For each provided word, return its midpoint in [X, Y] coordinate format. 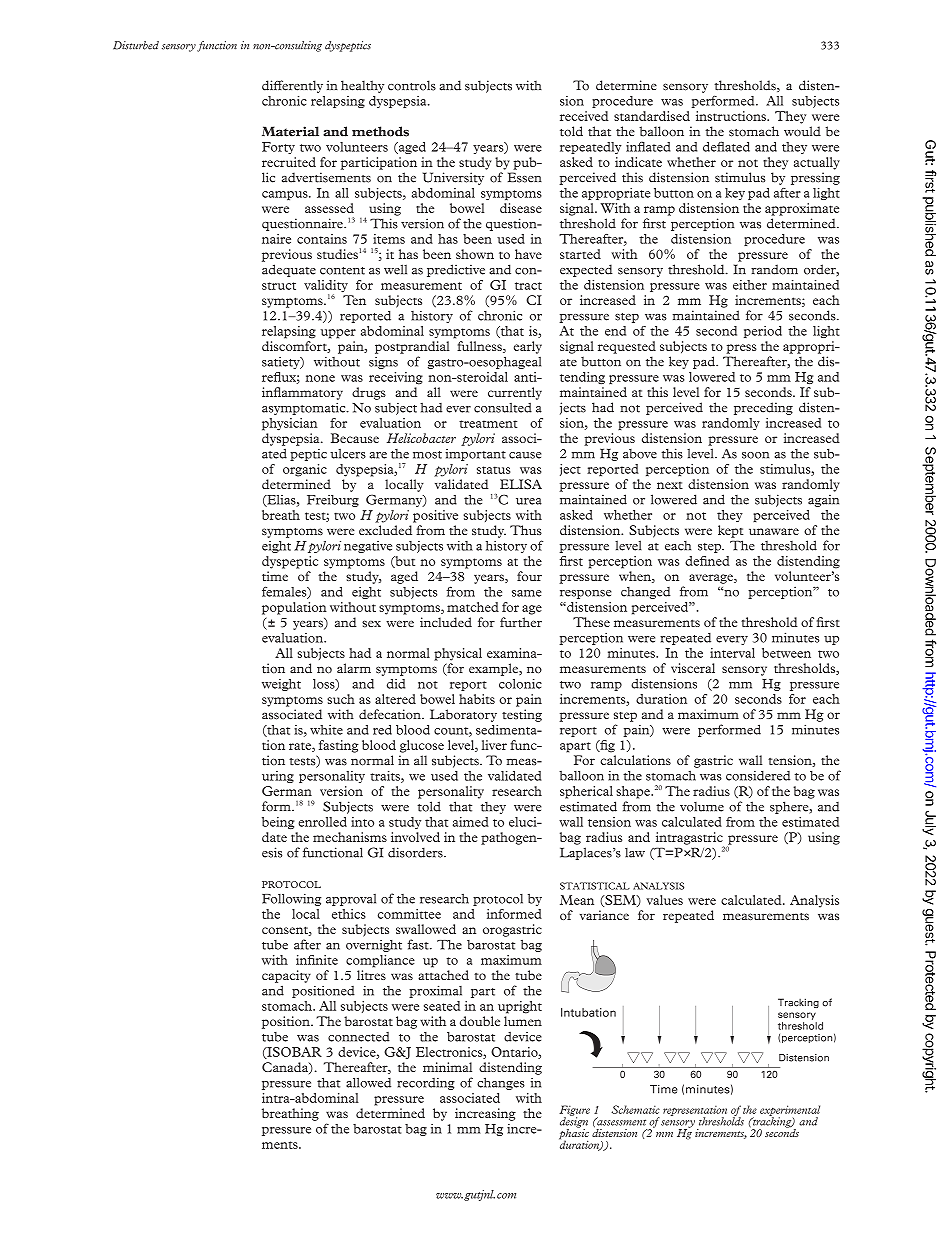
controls [412, 85]
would [802, 131]
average [712, 579]
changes [501, 1083]
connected [359, 1037]
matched [473, 607]
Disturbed [136, 45]
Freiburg [333, 501]
